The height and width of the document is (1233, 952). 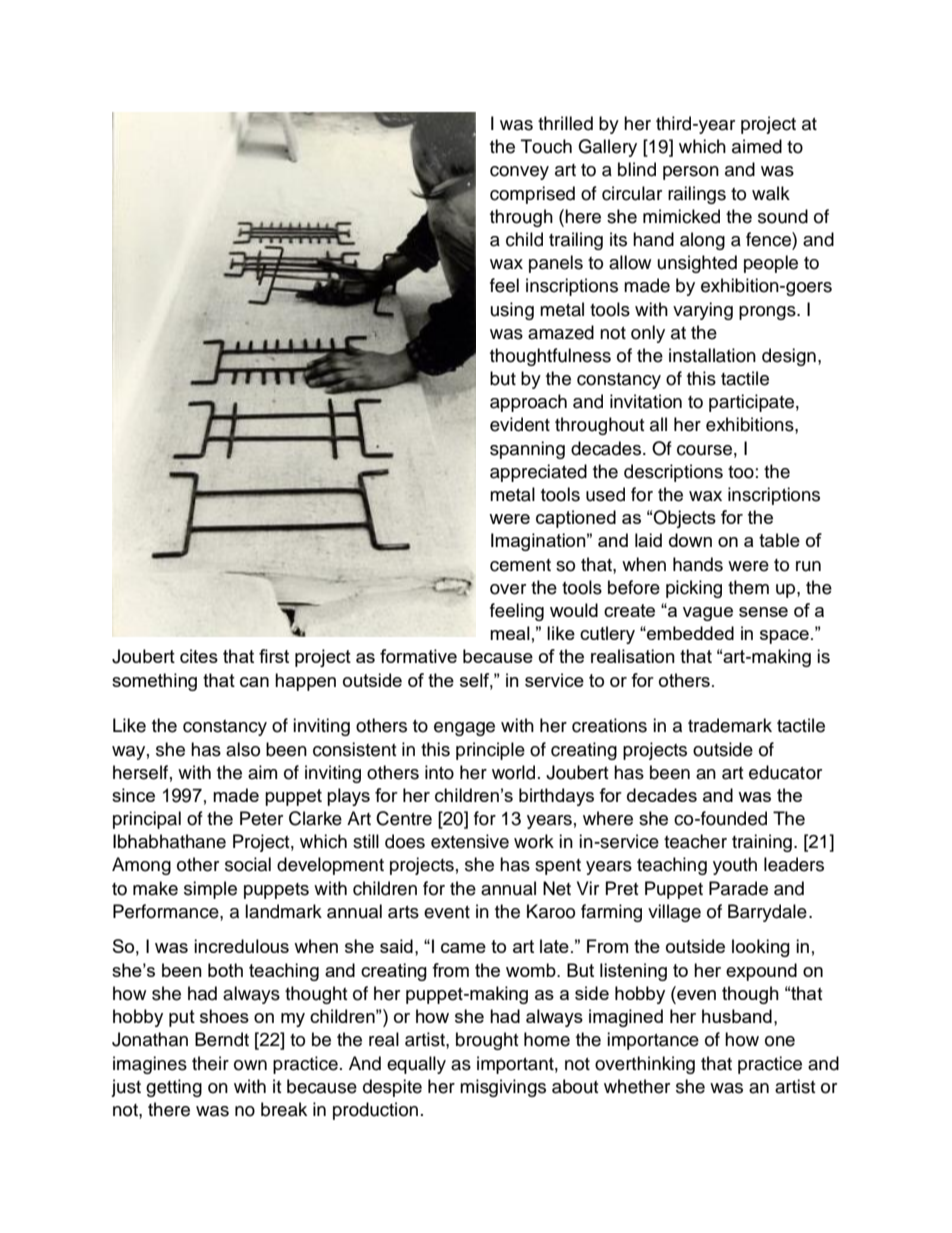 I want to click on their, so click(x=210, y=1063).
